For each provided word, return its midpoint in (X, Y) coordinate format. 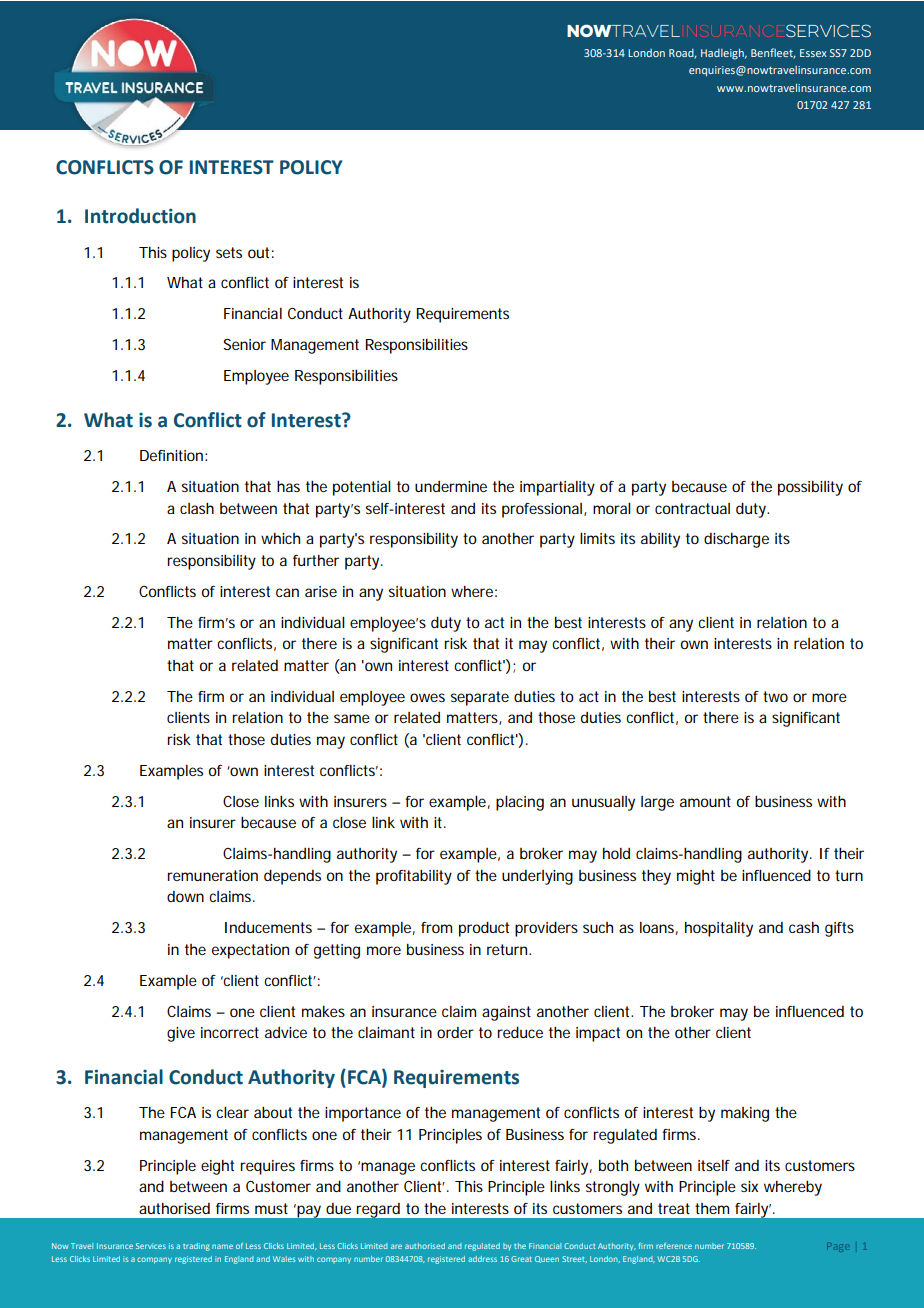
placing (520, 803)
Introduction (140, 216)
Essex (813, 53)
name (222, 1246)
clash (197, 508)
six (749, 1186)
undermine (451, 486)
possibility (810, 488)
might (696, 877)
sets (229, 252)
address (482, 1259)
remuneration (212, 875)
